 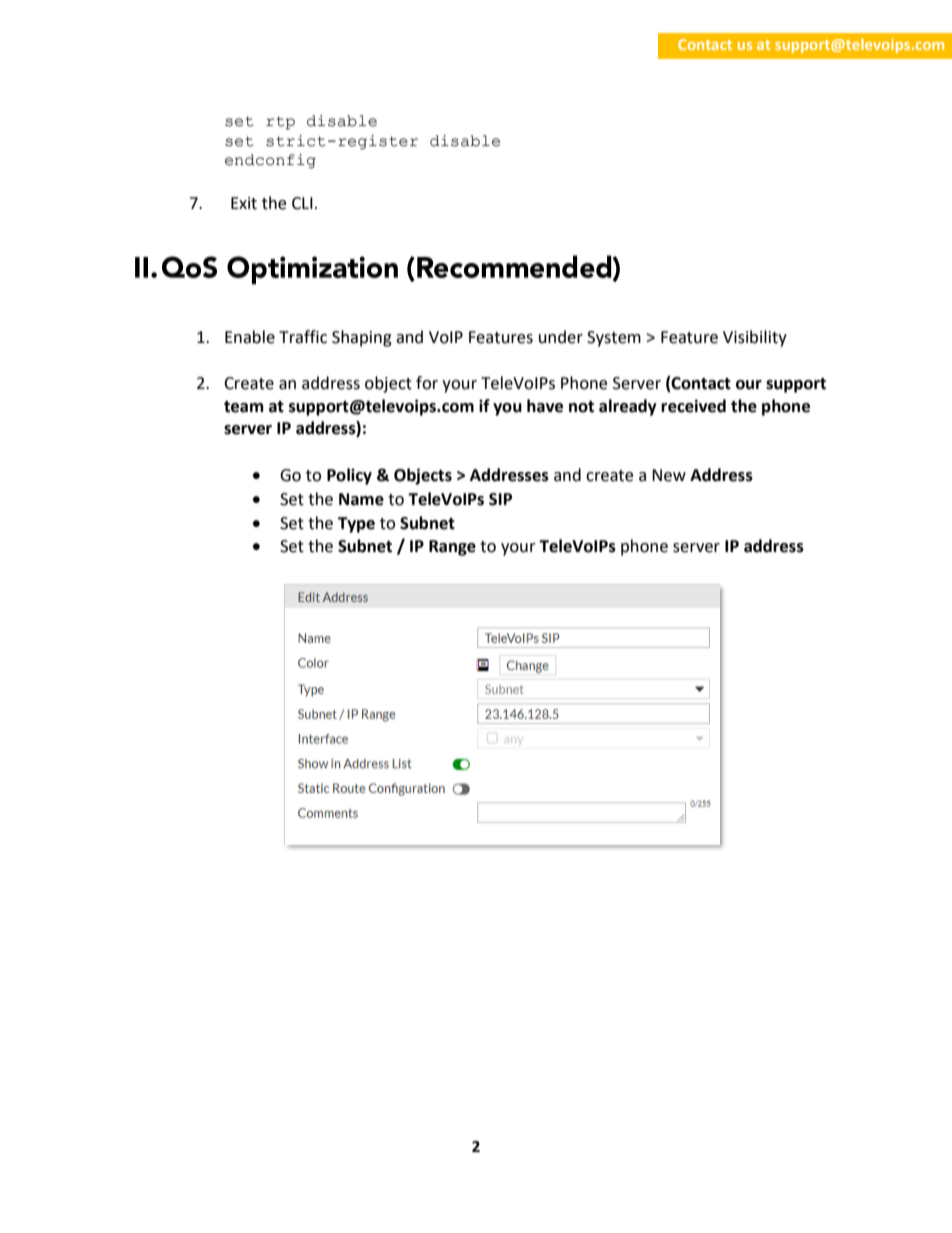 What do you see at coordinates (244, 203) in the screenshot?
I see `Exit` at bounding box center [244, 203].
